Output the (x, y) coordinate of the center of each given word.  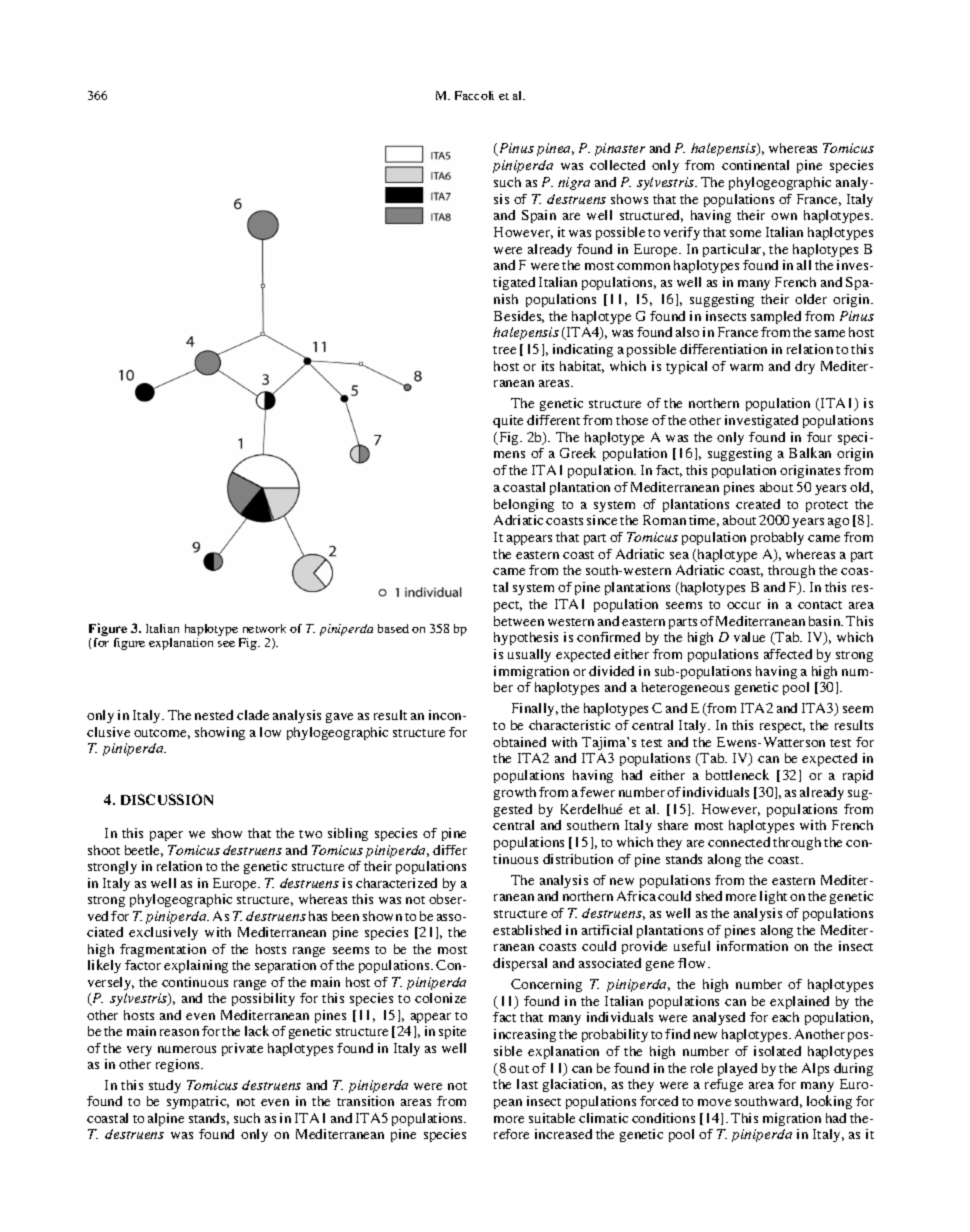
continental (755, 165)
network (264, 628)
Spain (539, 216)
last (527, 1084)
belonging (524, 505)
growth (515, 793)
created (758, 504)
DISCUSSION (167, 799)
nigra (574, 183)
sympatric (198, 1102)
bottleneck (737, 774)
